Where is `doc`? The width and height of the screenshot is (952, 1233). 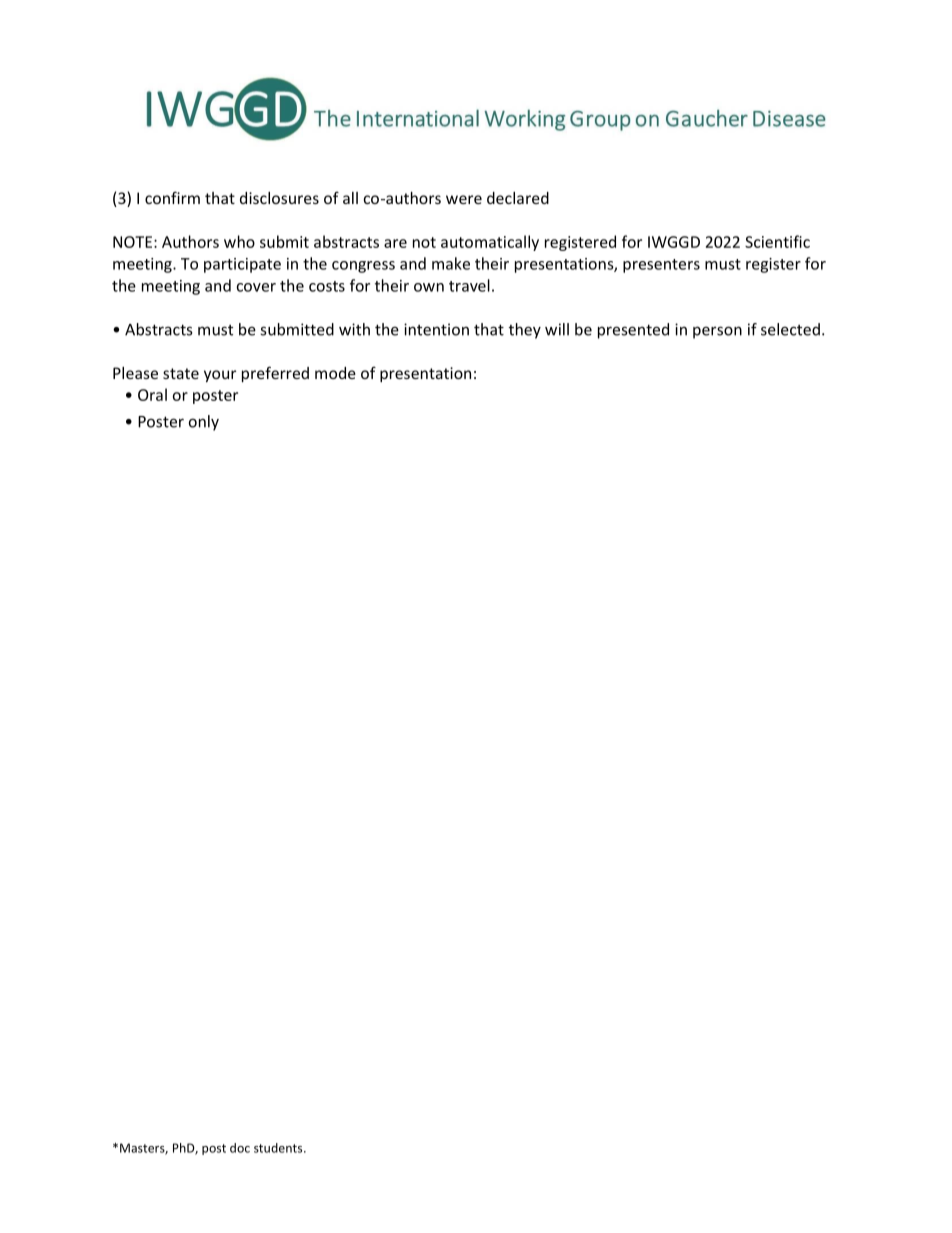 doc is located at coordinates (240, 1148).
